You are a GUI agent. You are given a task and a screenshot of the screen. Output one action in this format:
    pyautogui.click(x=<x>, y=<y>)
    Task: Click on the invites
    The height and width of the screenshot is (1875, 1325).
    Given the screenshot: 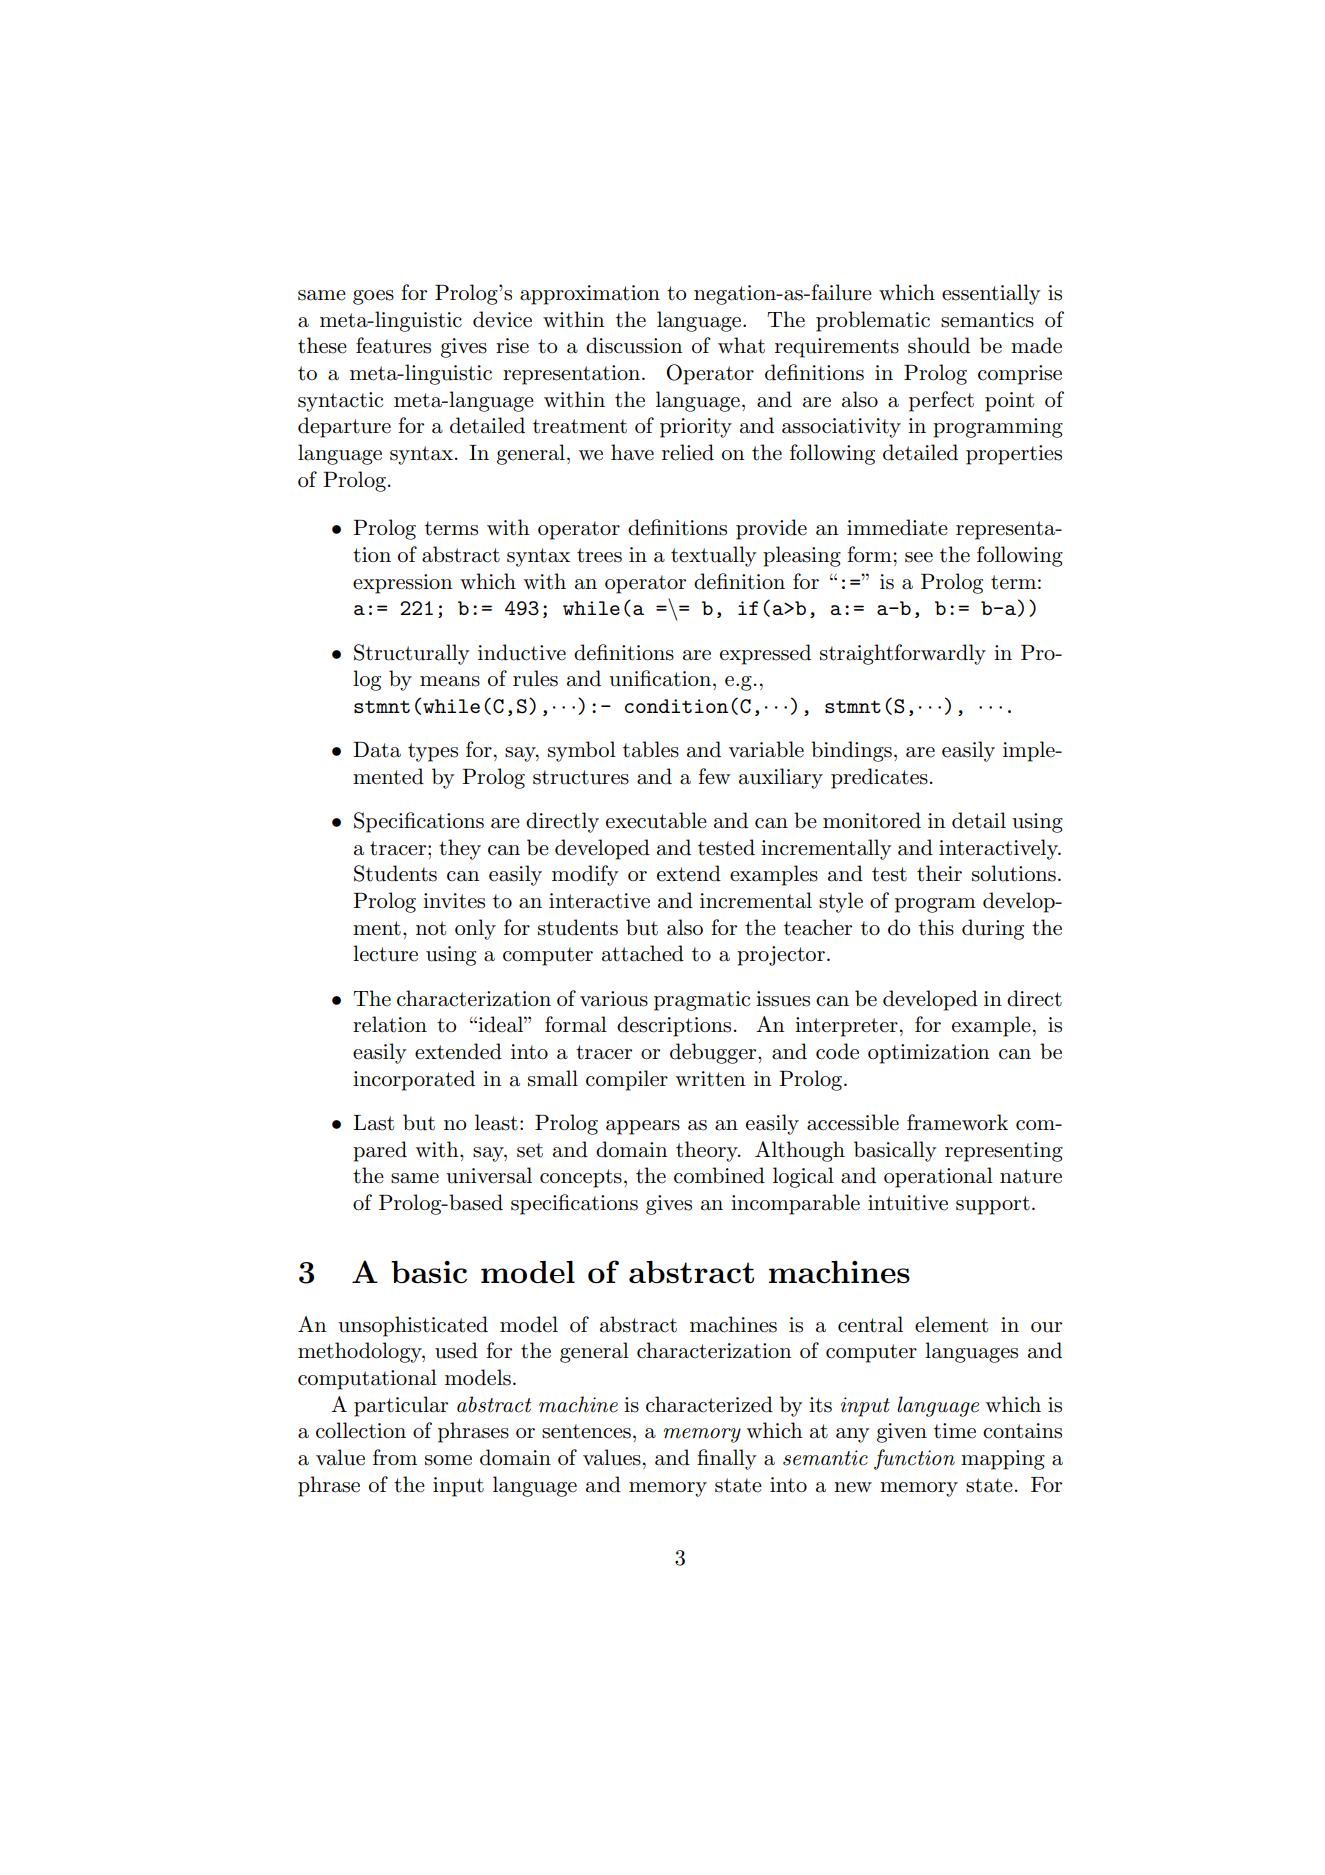 What is the action you would take?
    pyautogui.click(x=454, y=901)
